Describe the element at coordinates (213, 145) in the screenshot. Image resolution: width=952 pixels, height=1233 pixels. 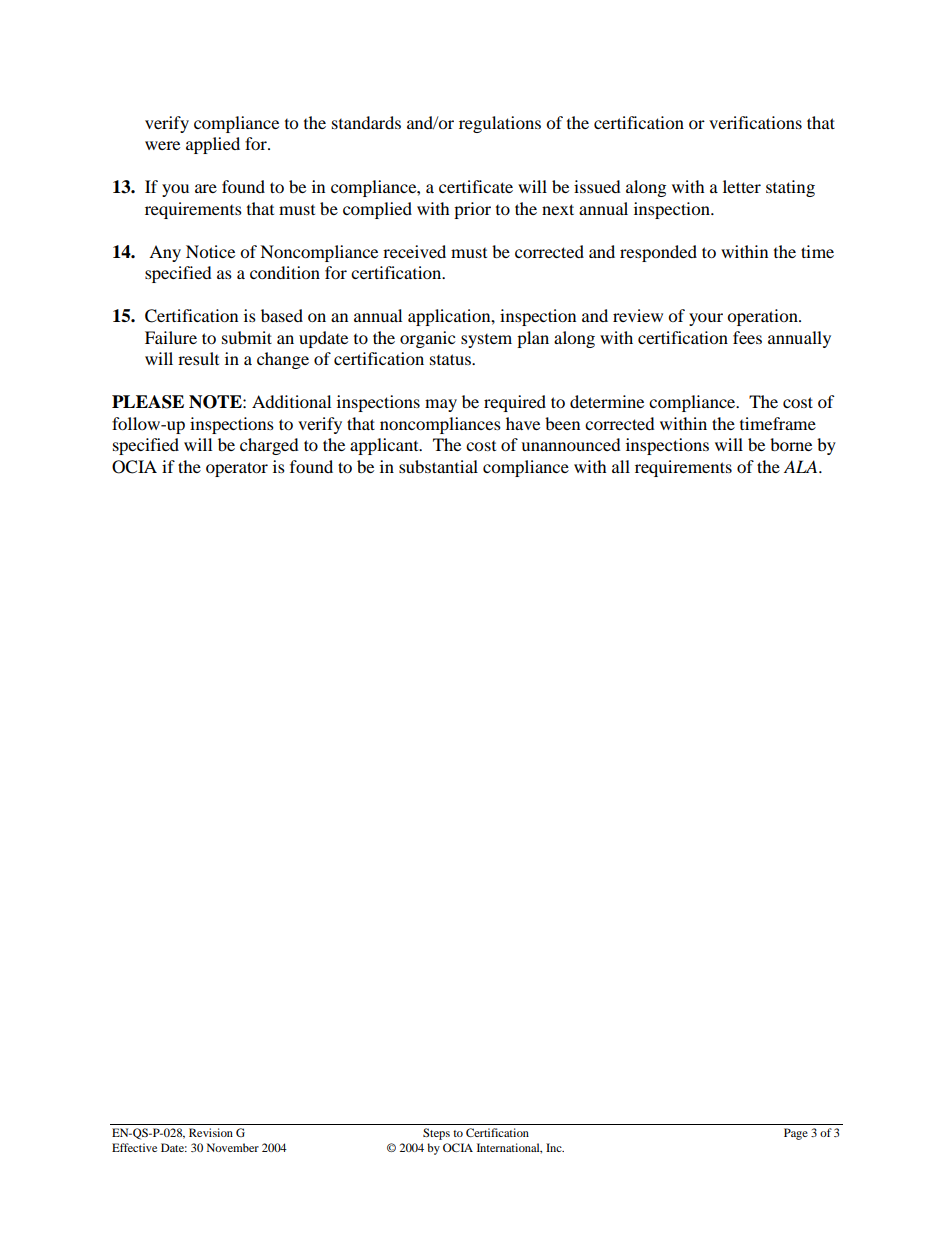
I see `applied` at that location.
